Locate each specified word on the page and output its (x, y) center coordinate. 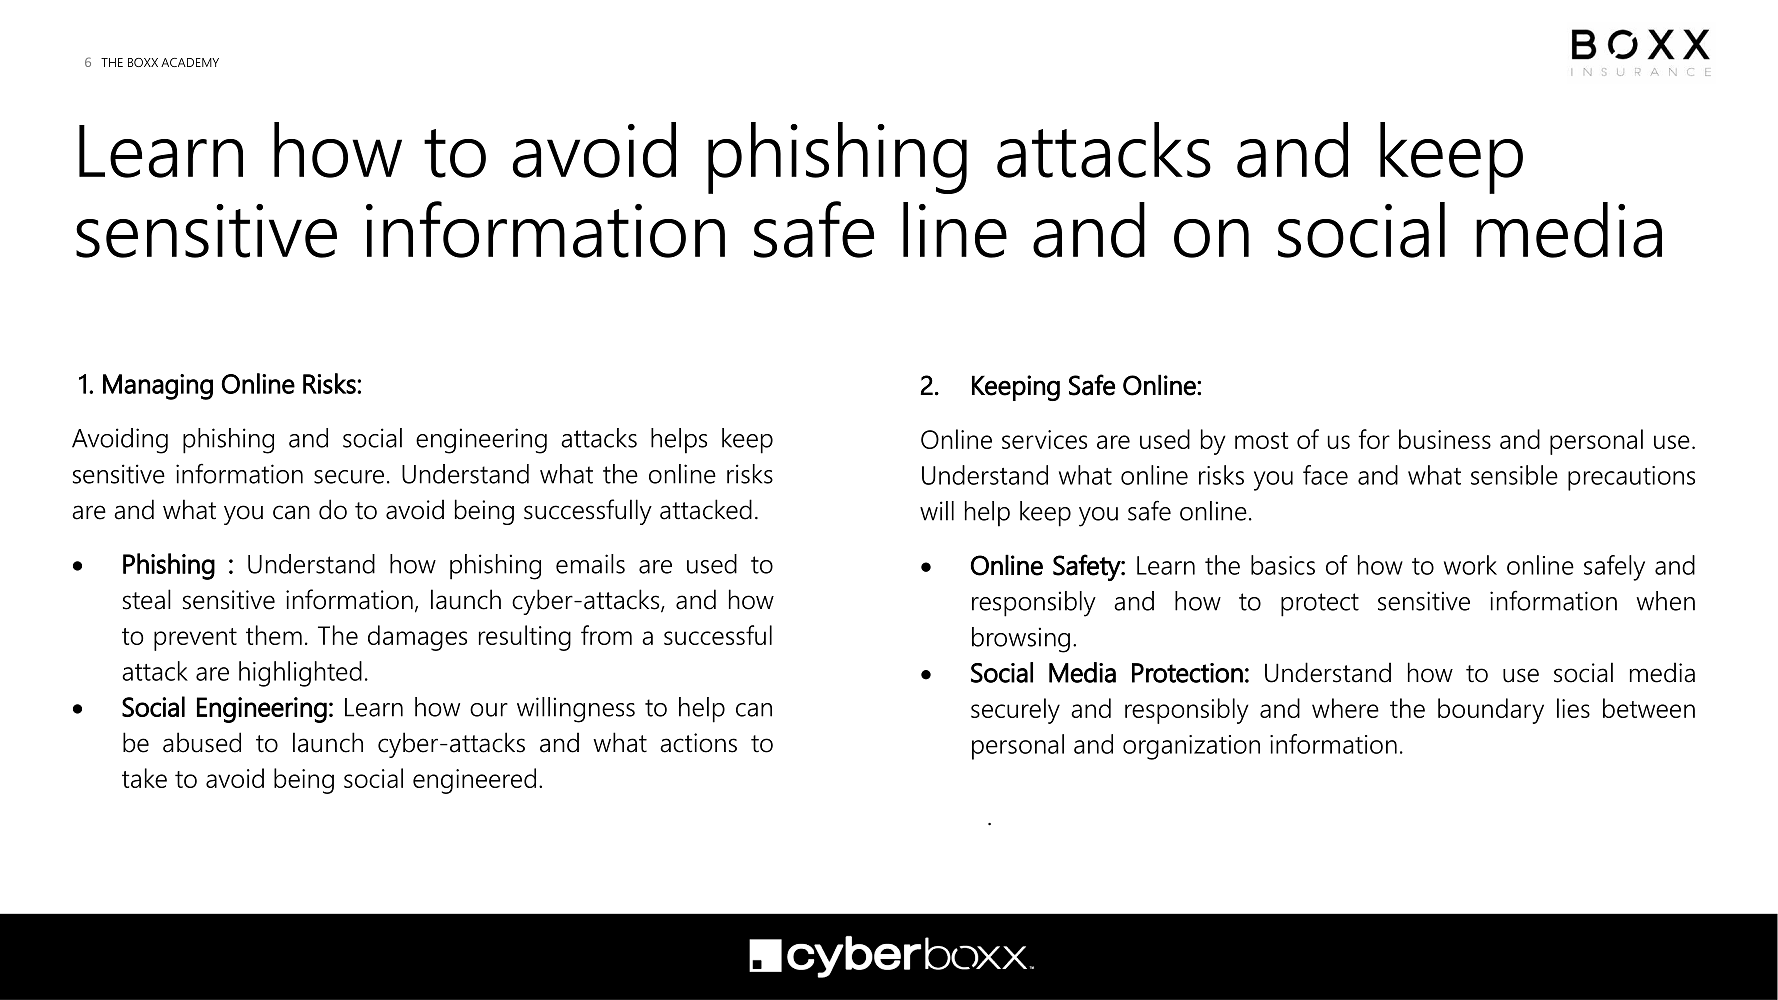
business (1445, 439)
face (1325, 475)
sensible (1514, 475)
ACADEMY (190, 62)
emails (590, 564)
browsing (1021, 640)
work (1470, 565)
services (1044, 439)
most (1261, 440)
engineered (474, 781)
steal (147, 599)
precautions (1631, 478)
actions (698, 743)
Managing (158, 387)
